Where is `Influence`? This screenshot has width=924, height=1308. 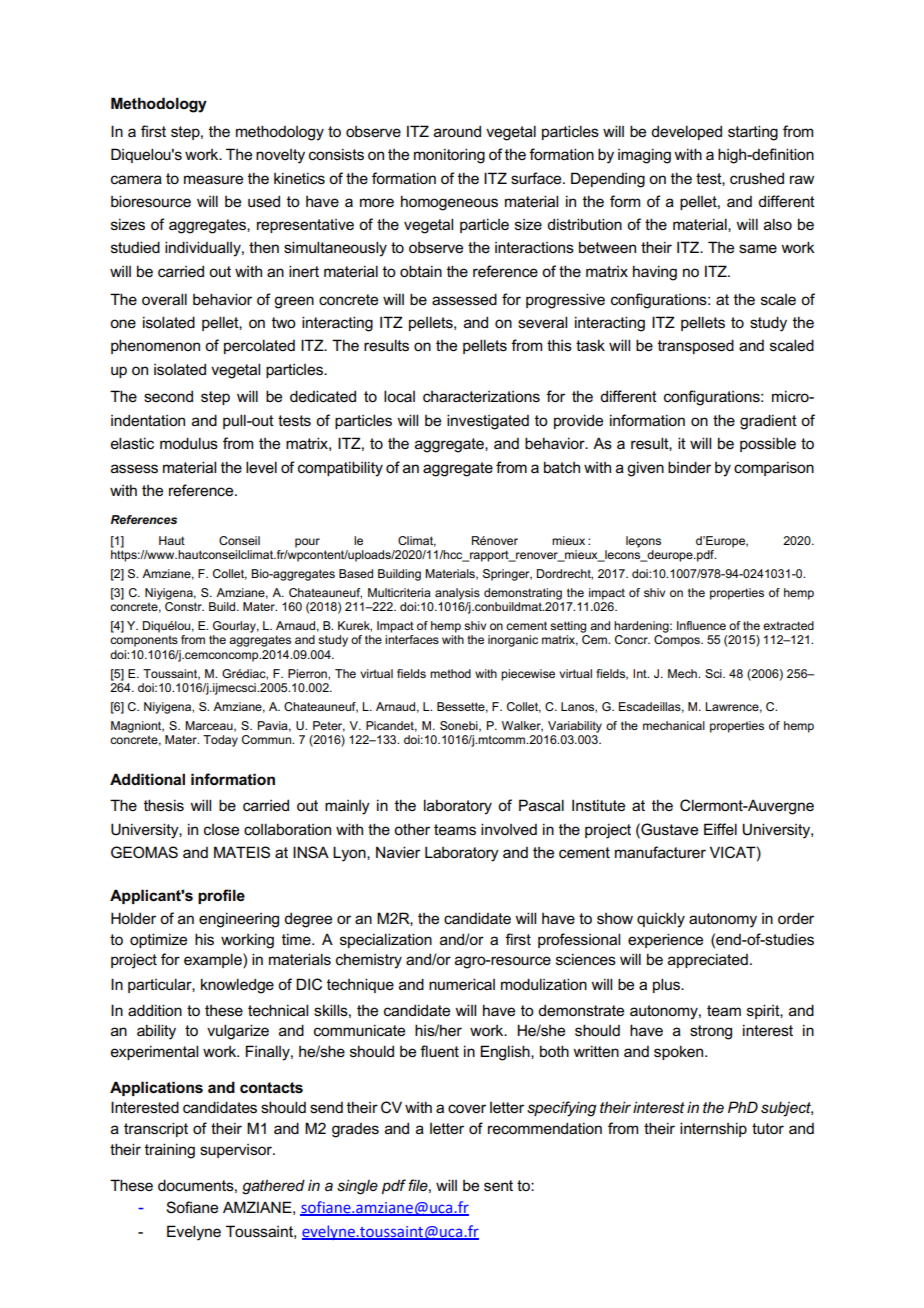 Influence is located at coordinates (701, 625).
